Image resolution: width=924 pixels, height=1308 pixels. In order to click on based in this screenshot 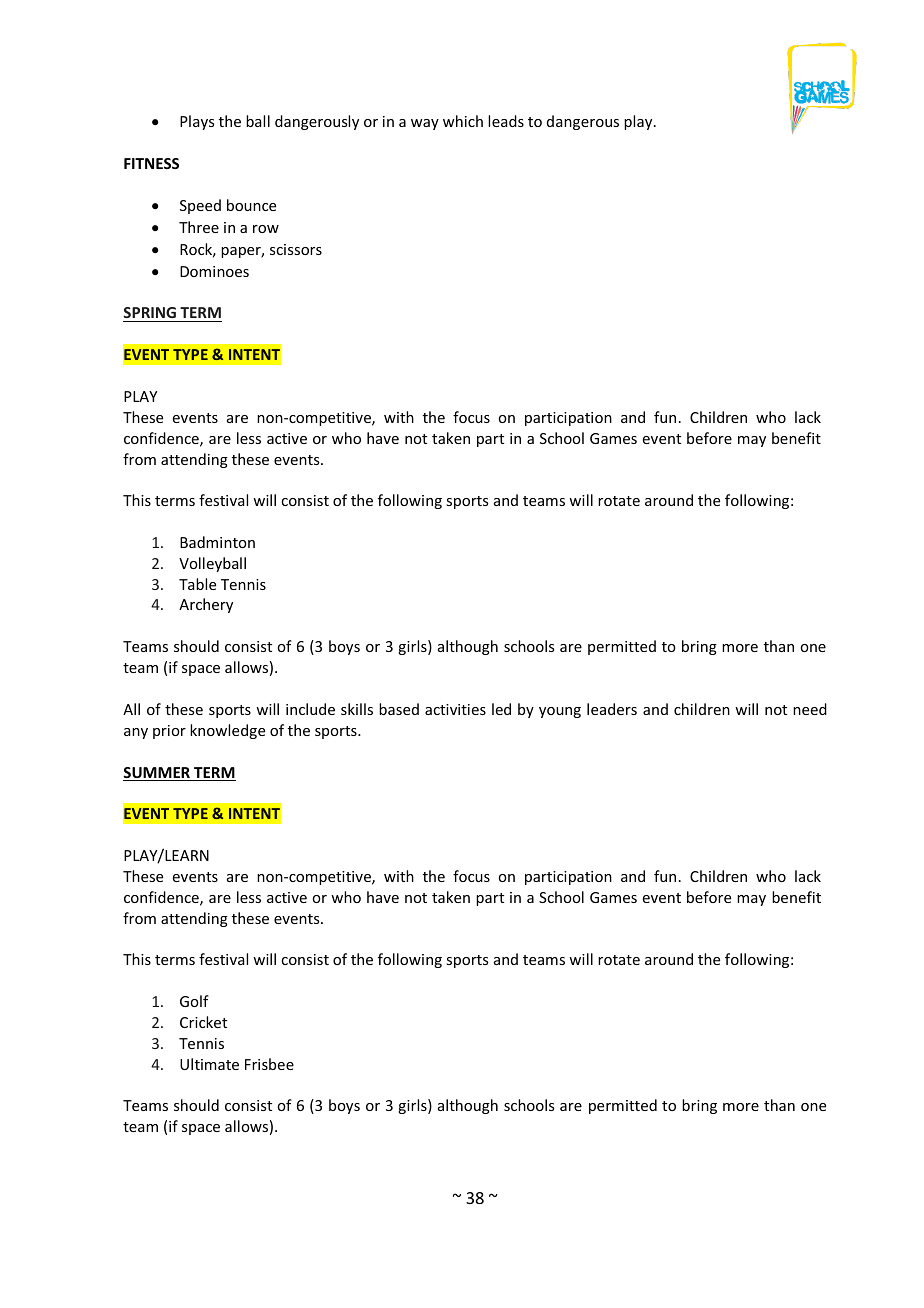, I will do `click(399, 709)`.
